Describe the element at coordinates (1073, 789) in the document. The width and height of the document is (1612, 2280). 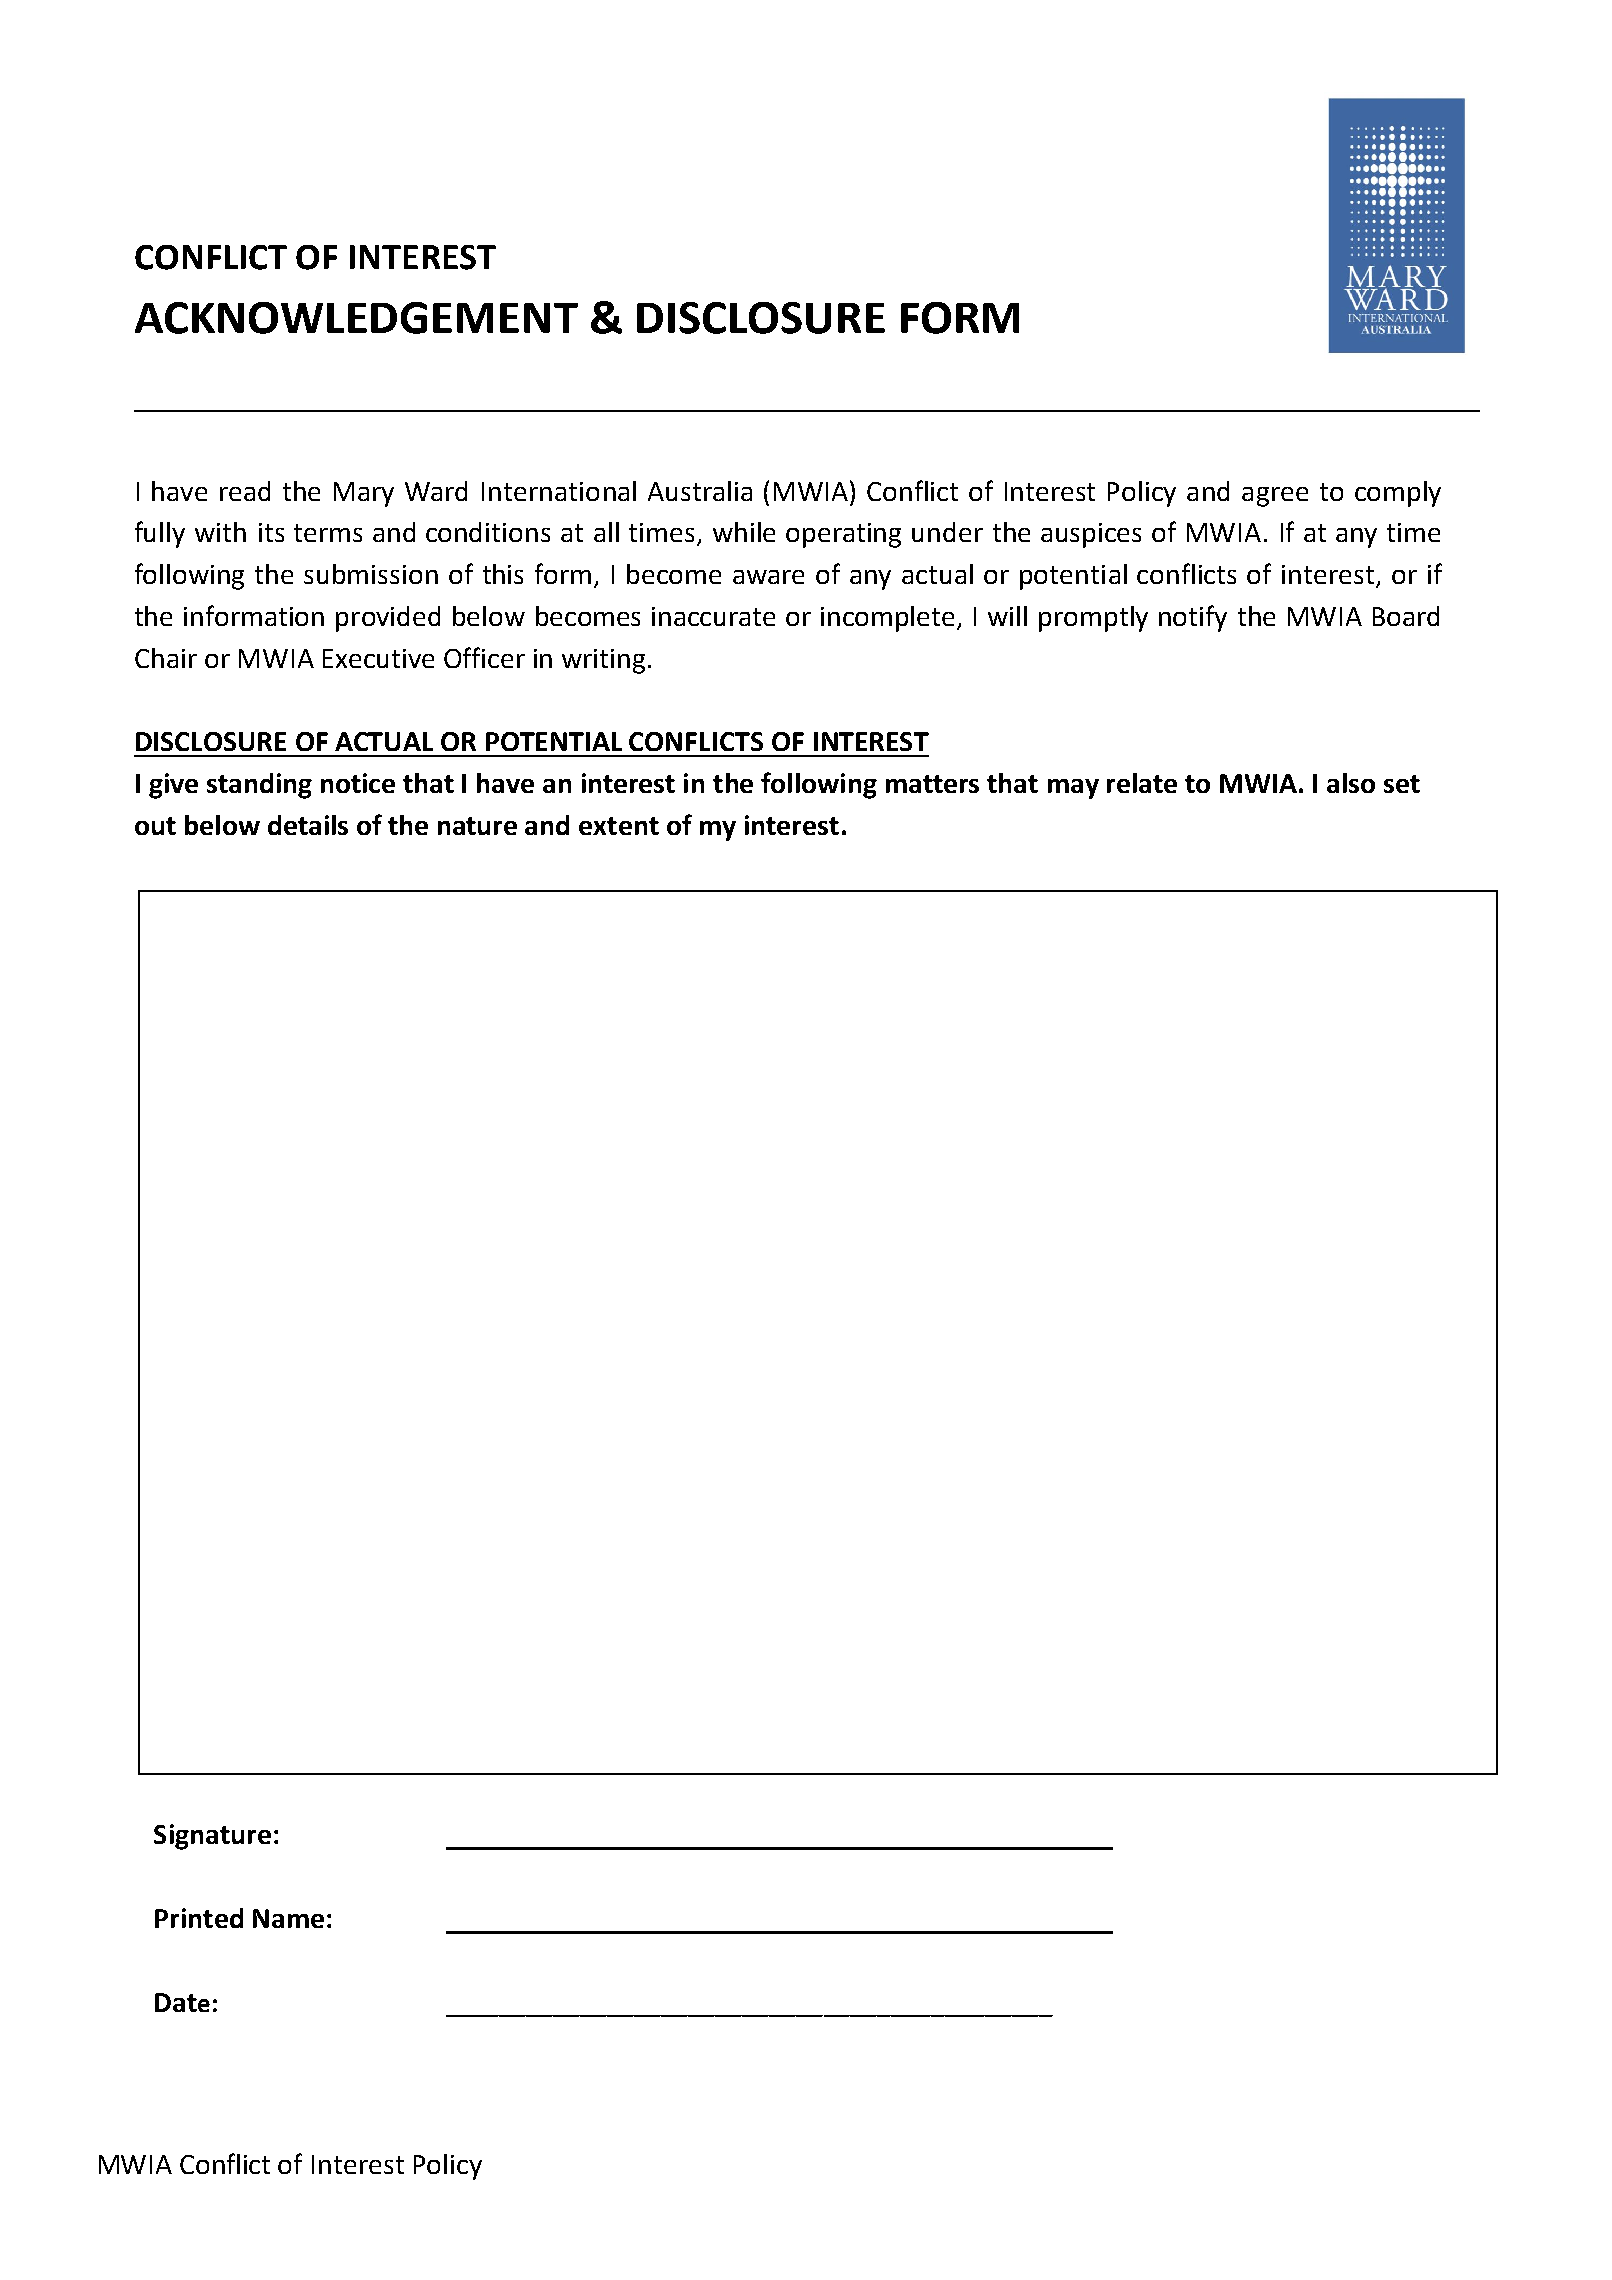
I see `may` at that location.
